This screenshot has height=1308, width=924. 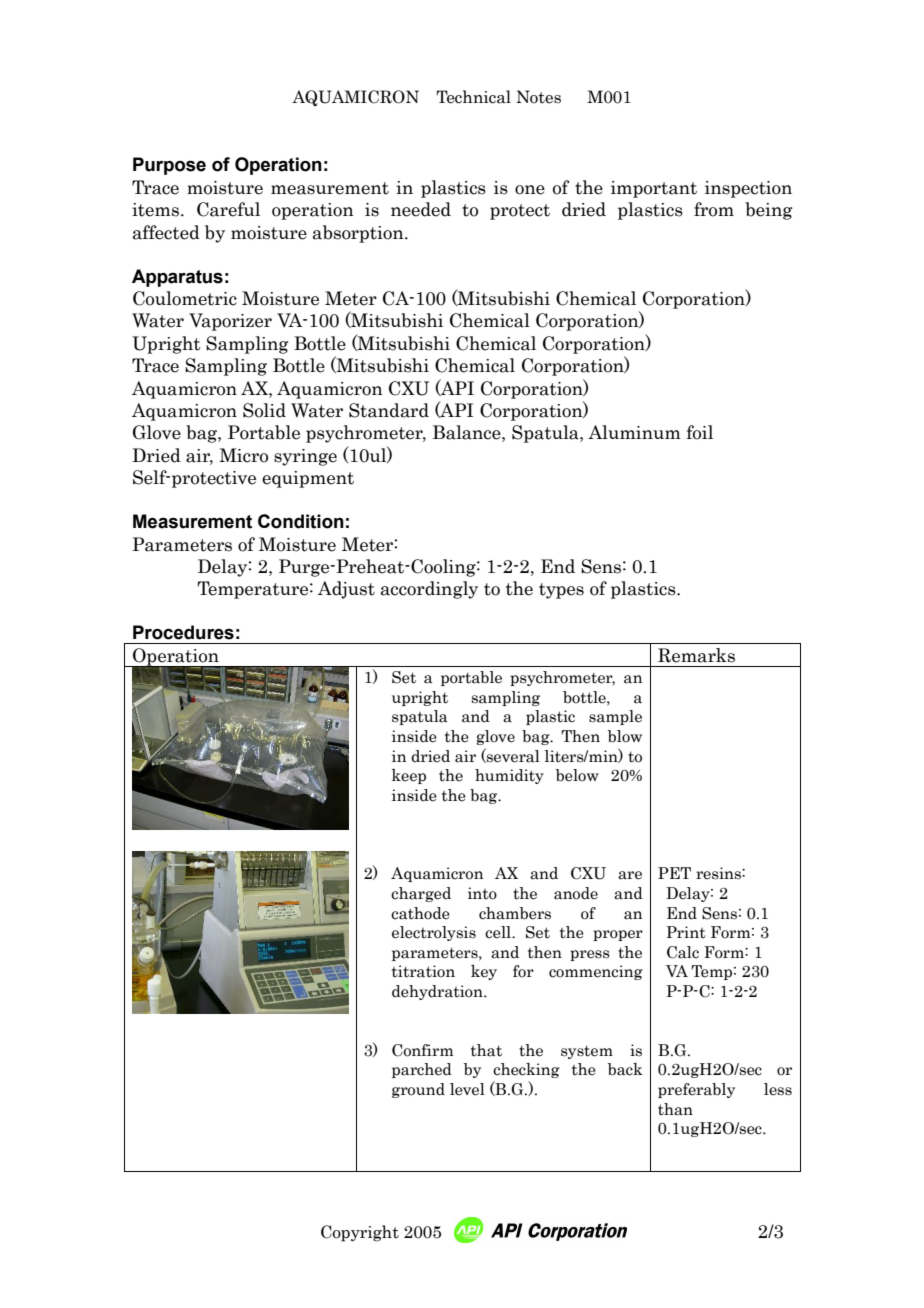 What do you see at coordinates (360, 1233) in the screenshot?
I see `Copyright` at bounding box center [360, 1233].
